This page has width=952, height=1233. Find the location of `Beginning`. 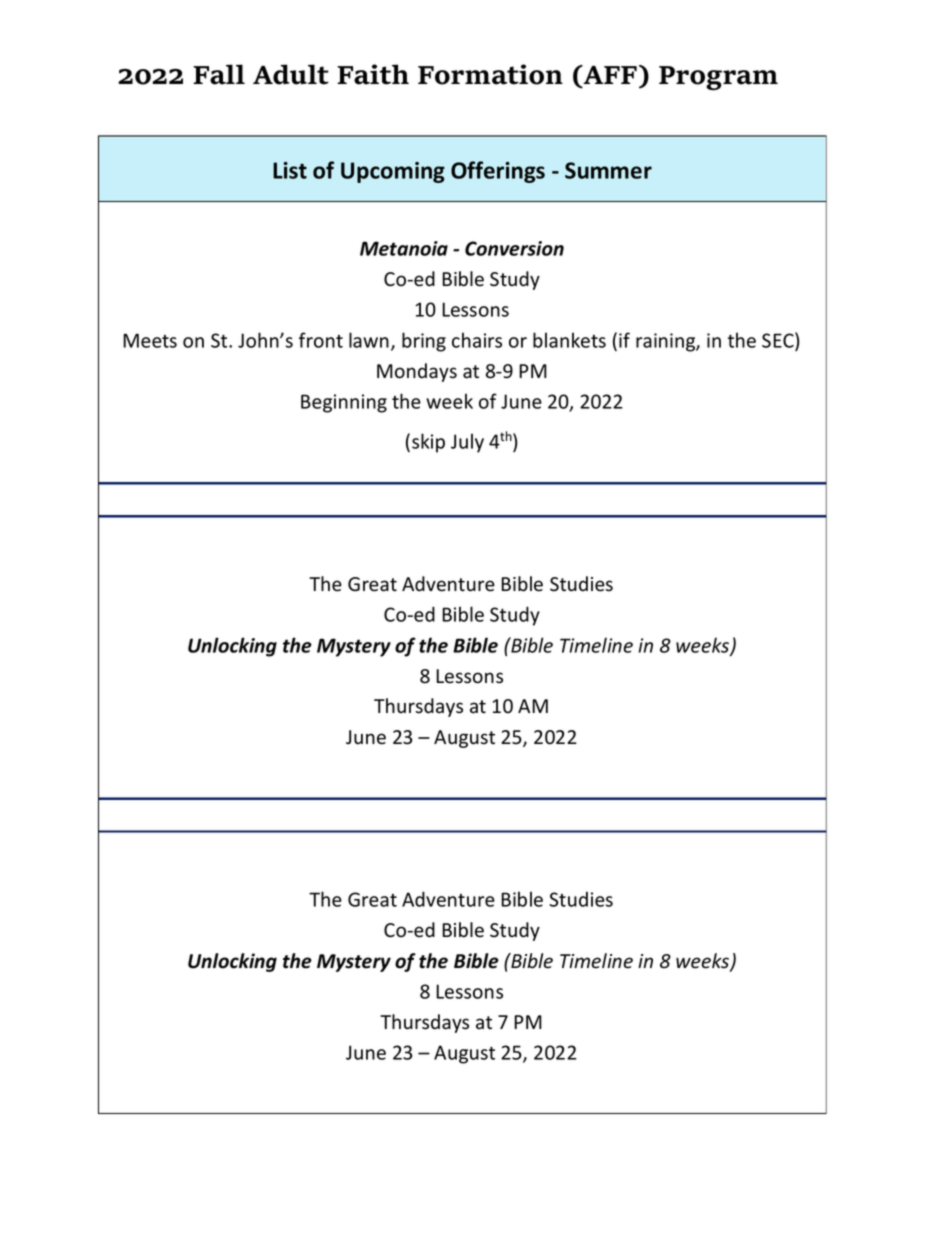

Beginning is located at coordinates (344, 403).
